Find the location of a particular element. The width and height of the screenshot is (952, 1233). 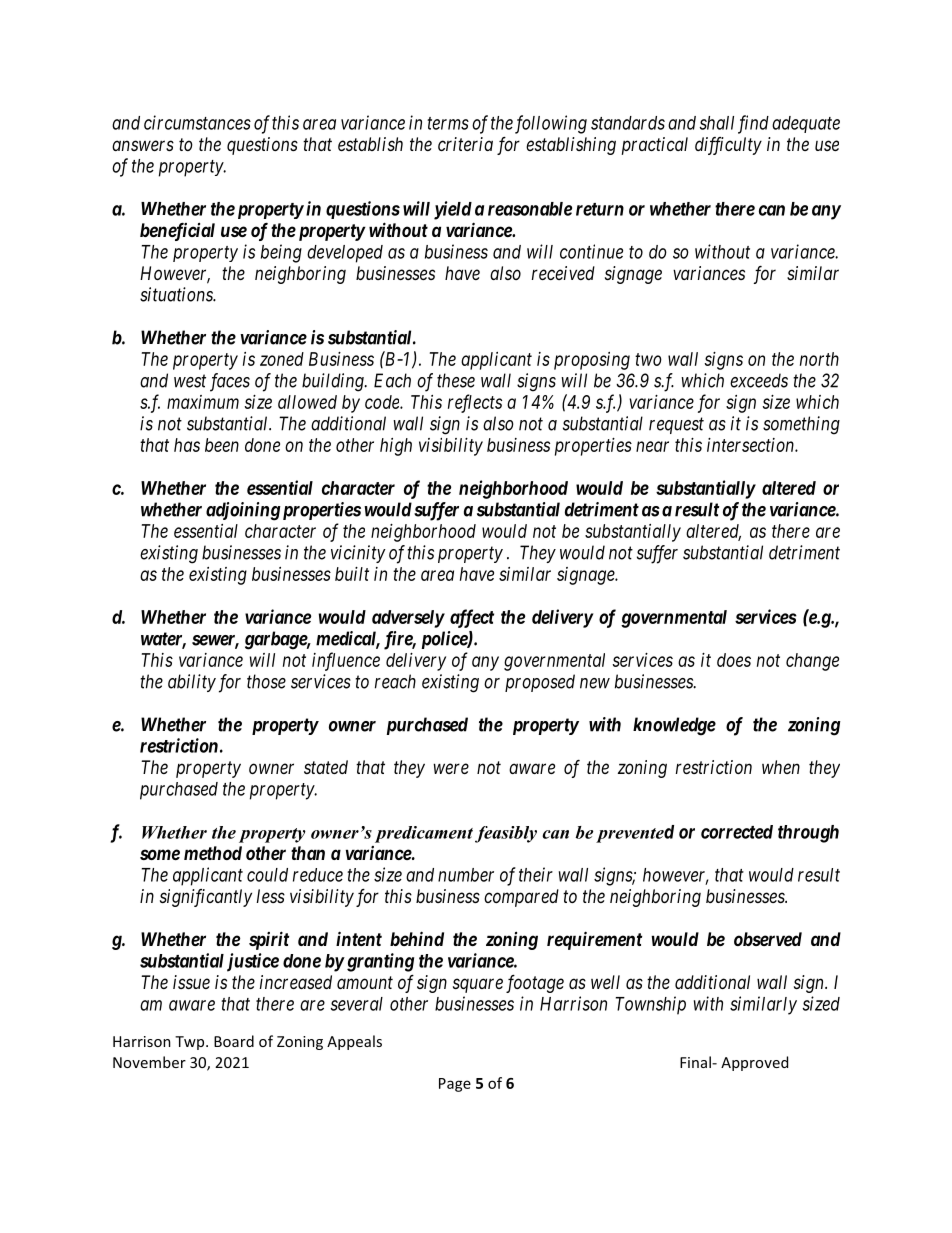

exceeds is located at coordinates (759, 380).
